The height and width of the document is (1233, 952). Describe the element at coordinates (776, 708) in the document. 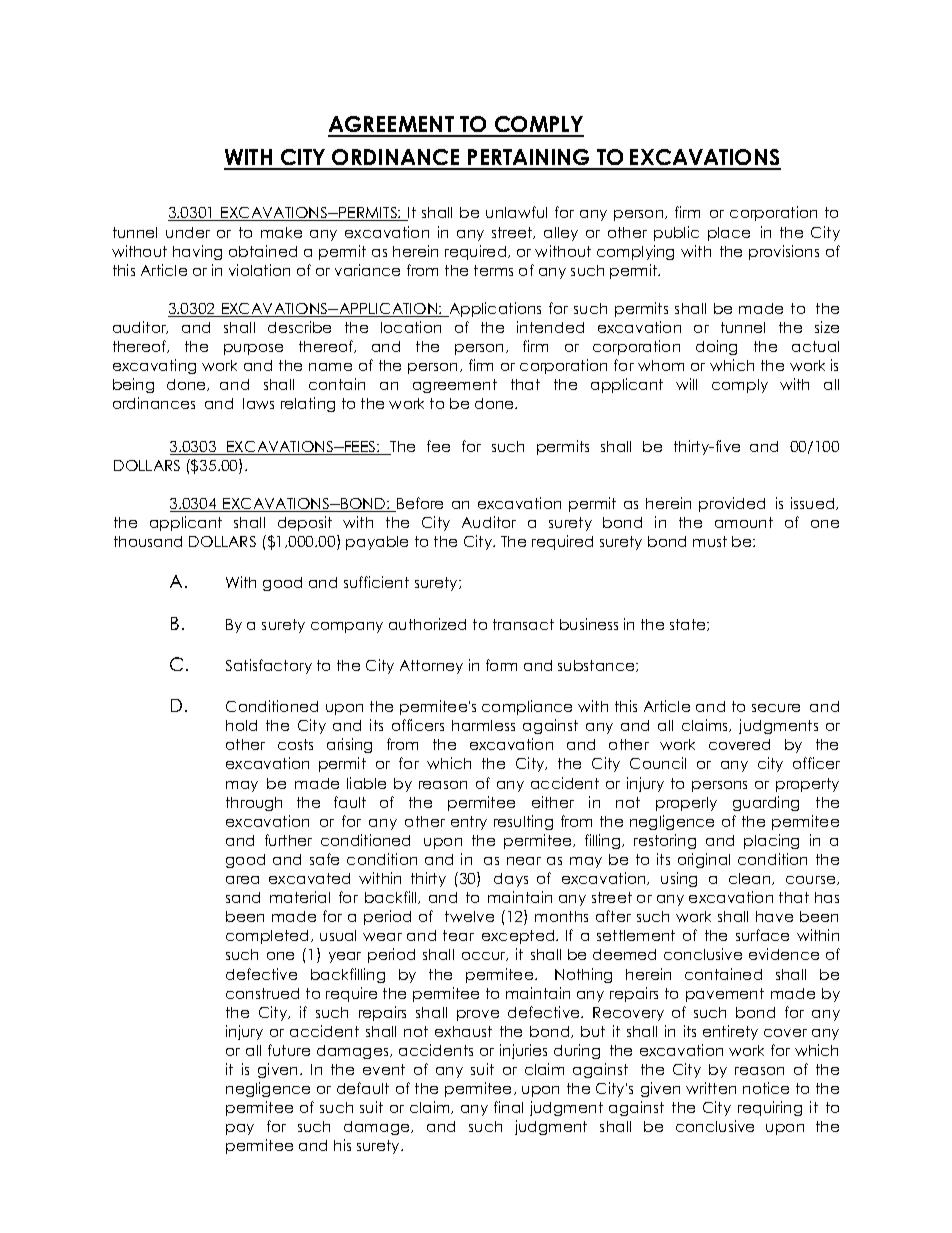

I see `secure` at that location.
